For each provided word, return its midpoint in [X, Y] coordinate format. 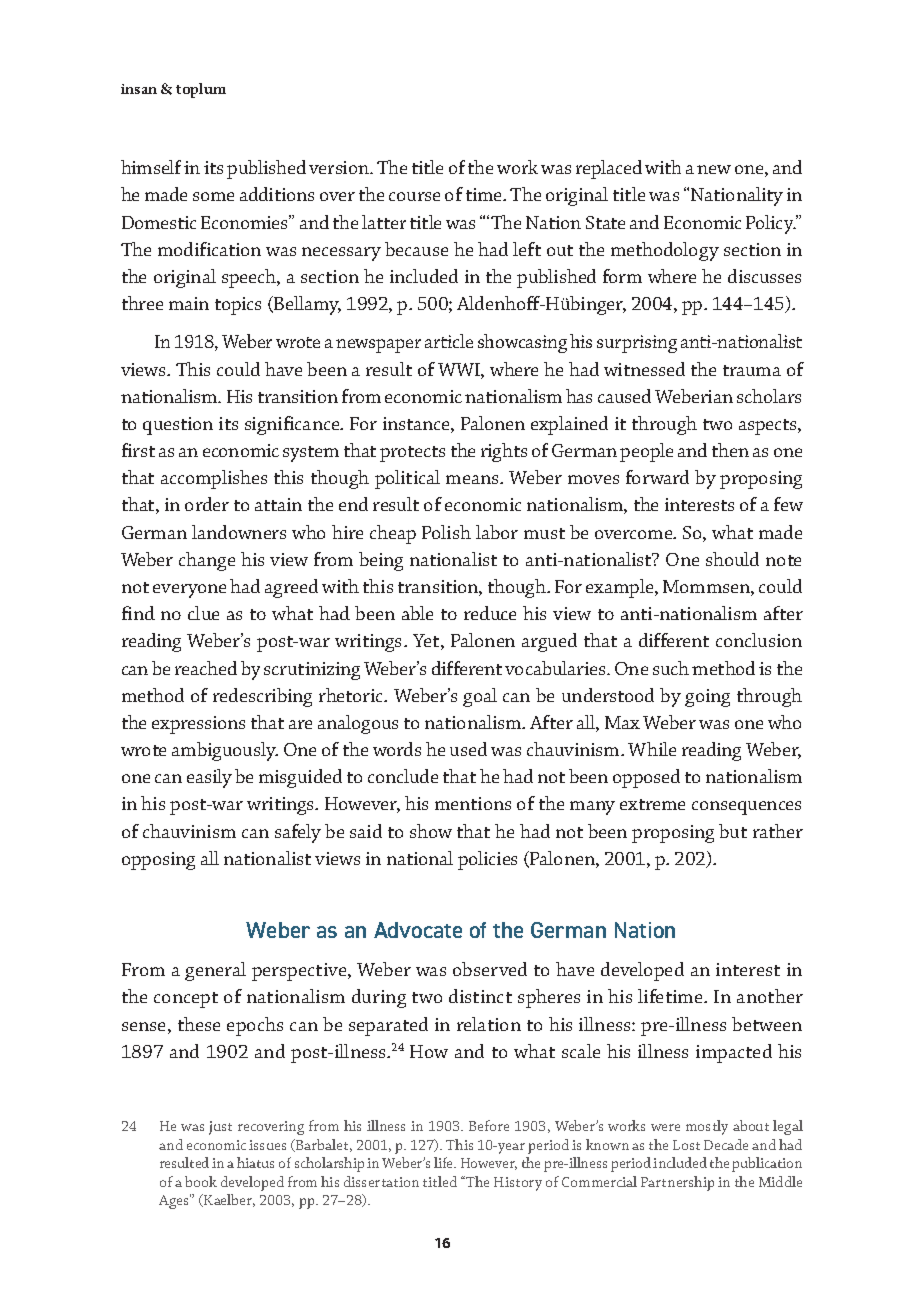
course [414, 196]
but [733, 831]
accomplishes [214, 479]
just [220, 1128]
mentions [473, 803]
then [730, 450]
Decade [726, 1144]
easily [209, 778]
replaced [609, 169]
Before [489, 1125]
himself [151, 167]
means [473, 479]
